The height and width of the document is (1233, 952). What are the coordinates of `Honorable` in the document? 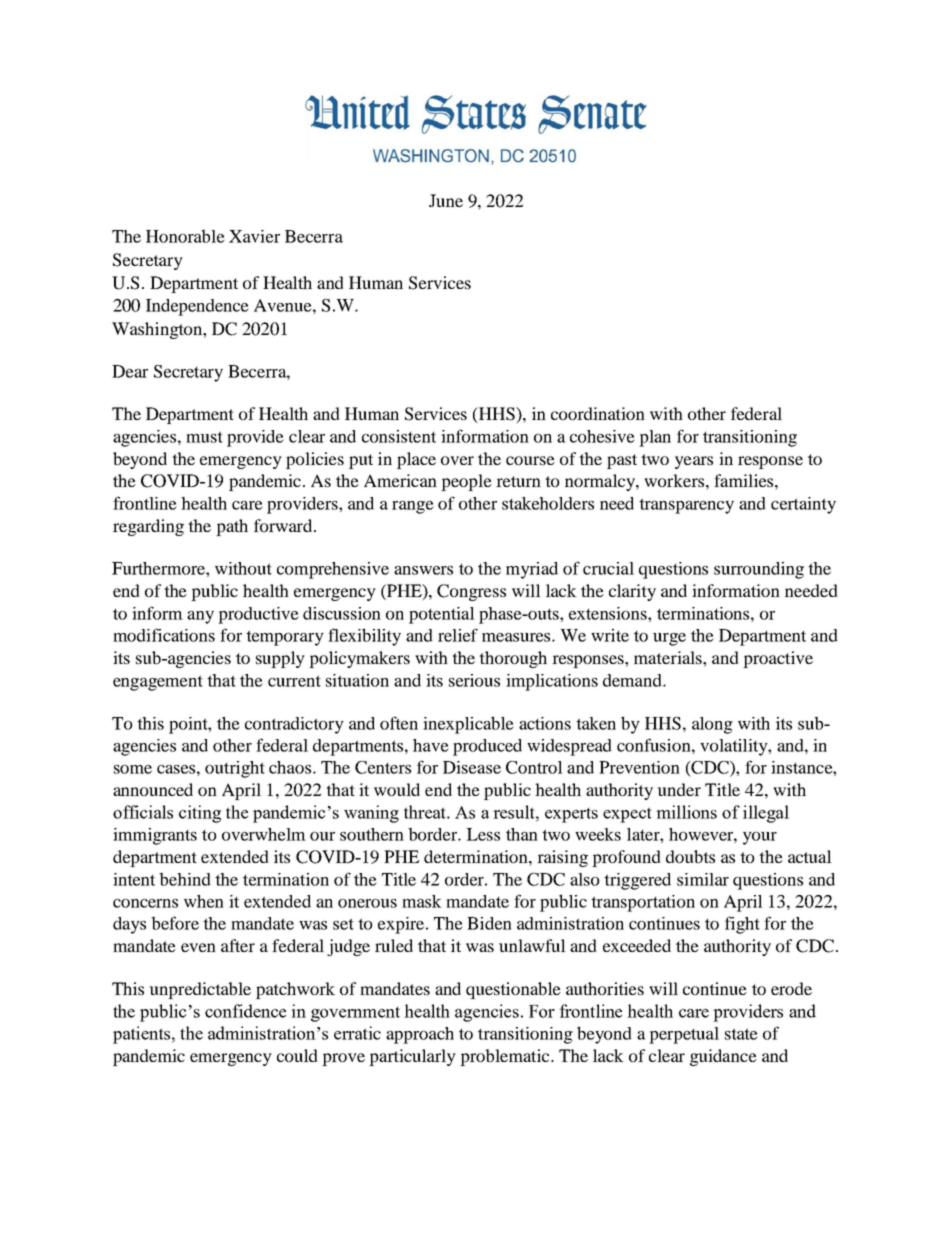 It's located at (185, 236).
